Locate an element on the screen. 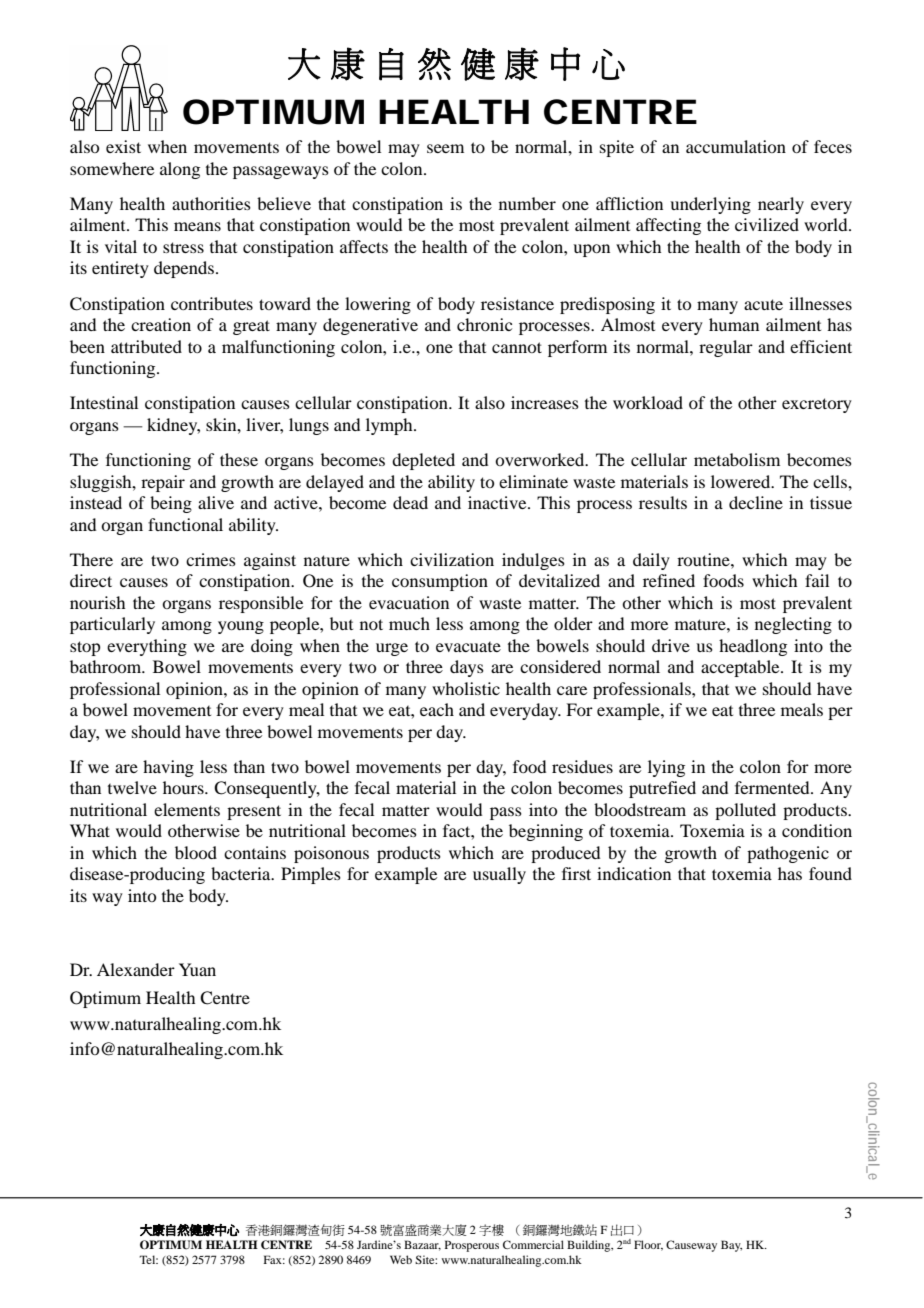  Web is located at coordinates (401, 1259).
